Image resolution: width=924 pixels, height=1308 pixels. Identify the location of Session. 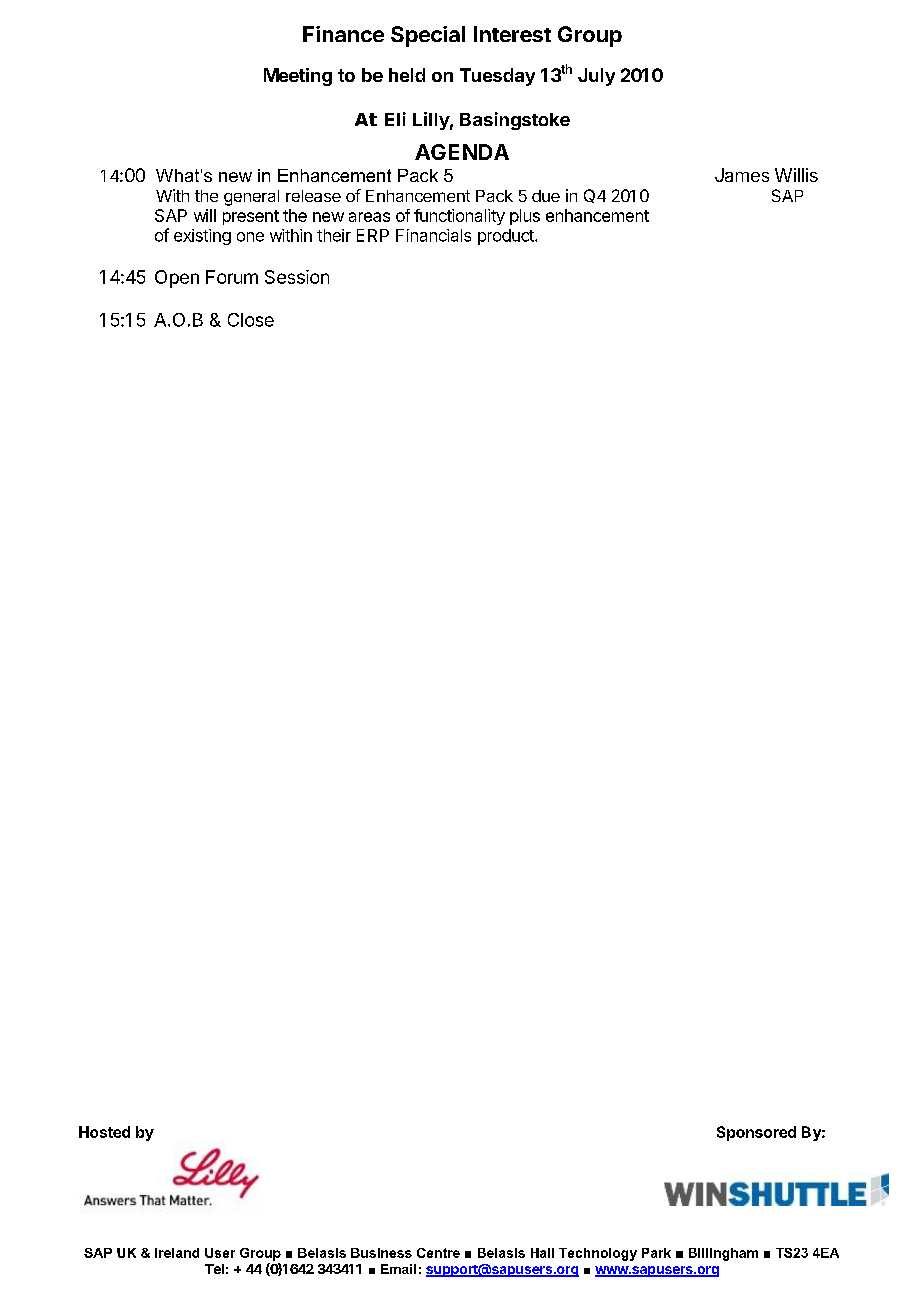
(297, 277).
